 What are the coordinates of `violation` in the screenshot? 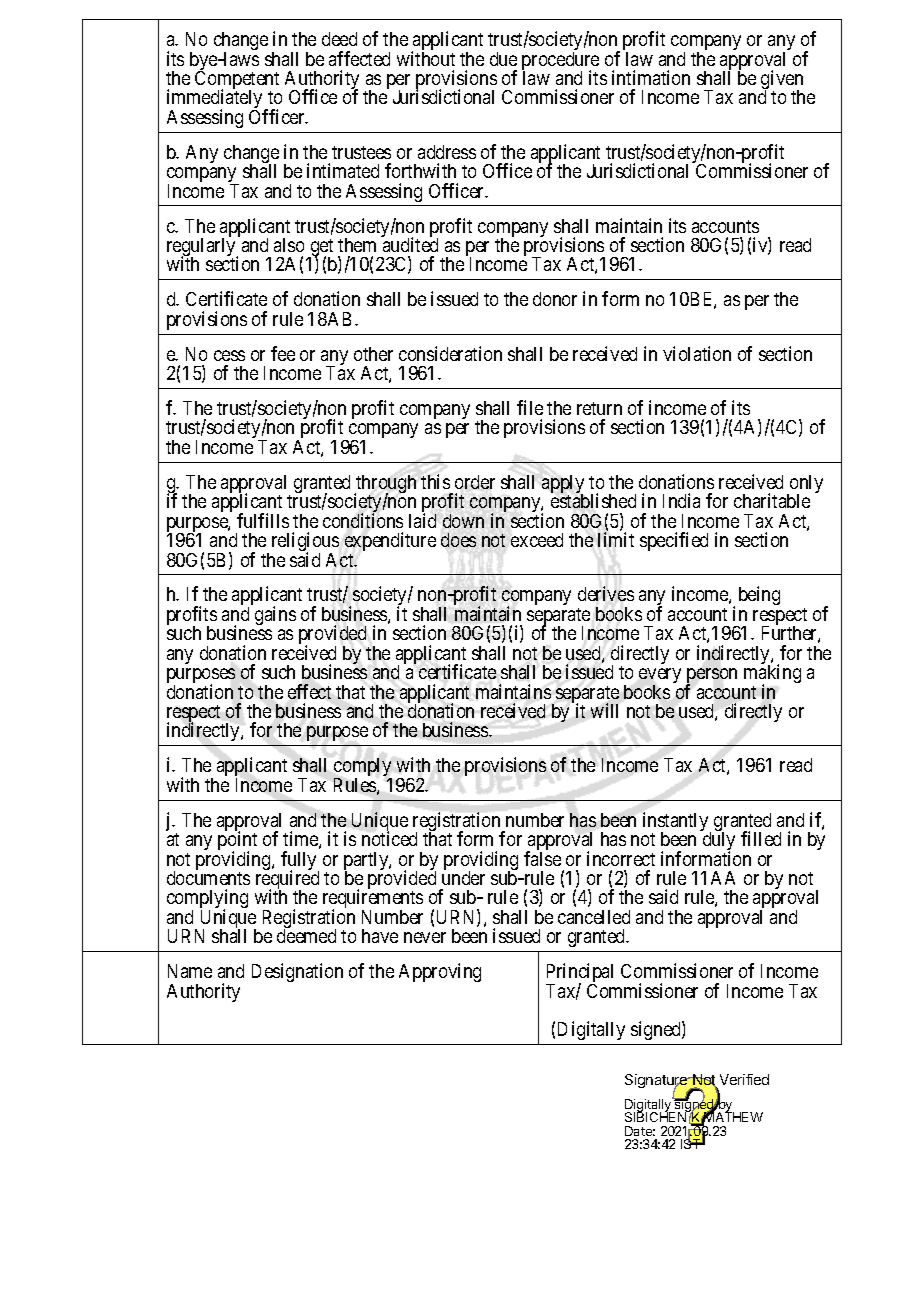 It's located at (697, 353).
